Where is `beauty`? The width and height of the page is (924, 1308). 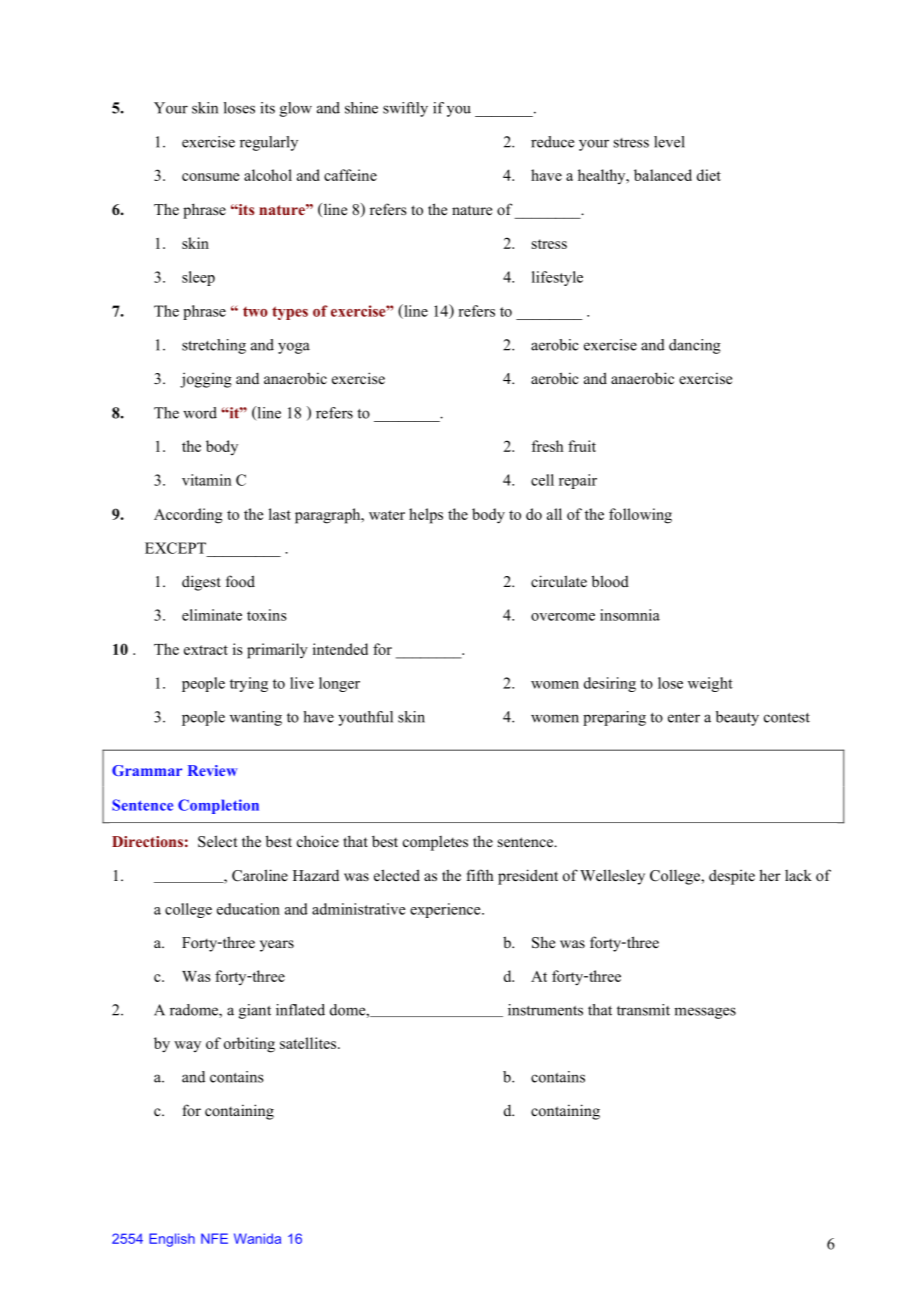
beauty is located at coordinates (737, 718).
